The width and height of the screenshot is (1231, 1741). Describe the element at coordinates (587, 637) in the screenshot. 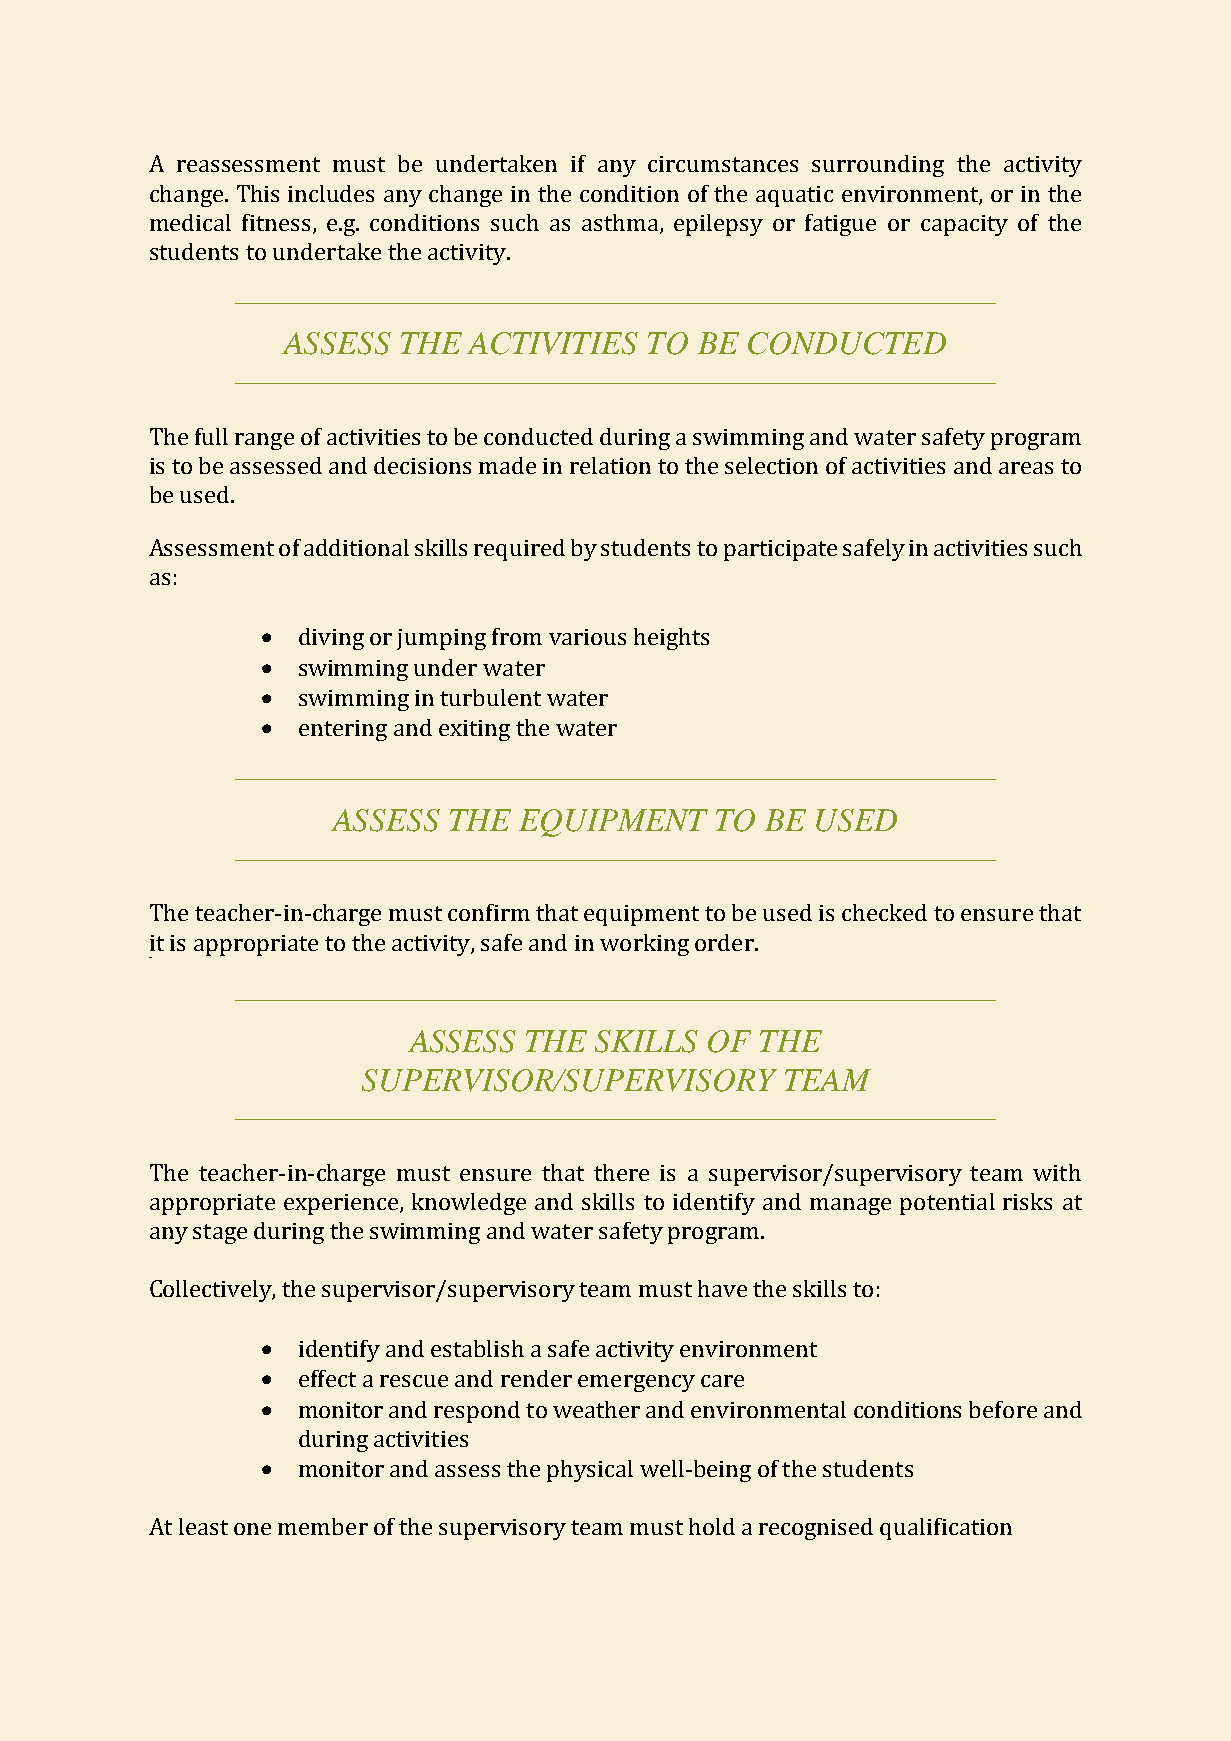

I see `various` at that location.
